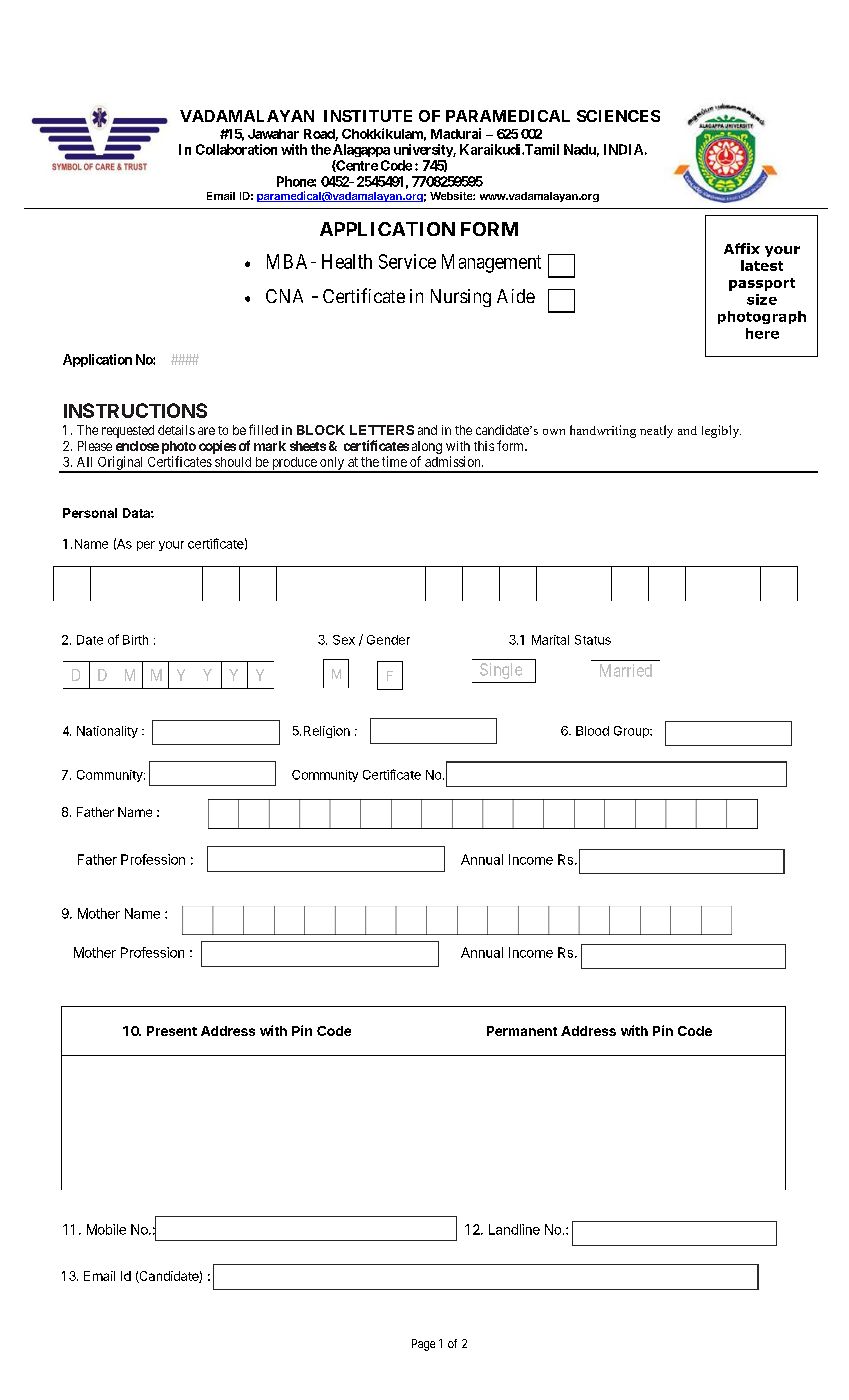 Image resolution: width=849 pixels, height=1400 pixels. I want to click on Page, so click(423, 1345).
